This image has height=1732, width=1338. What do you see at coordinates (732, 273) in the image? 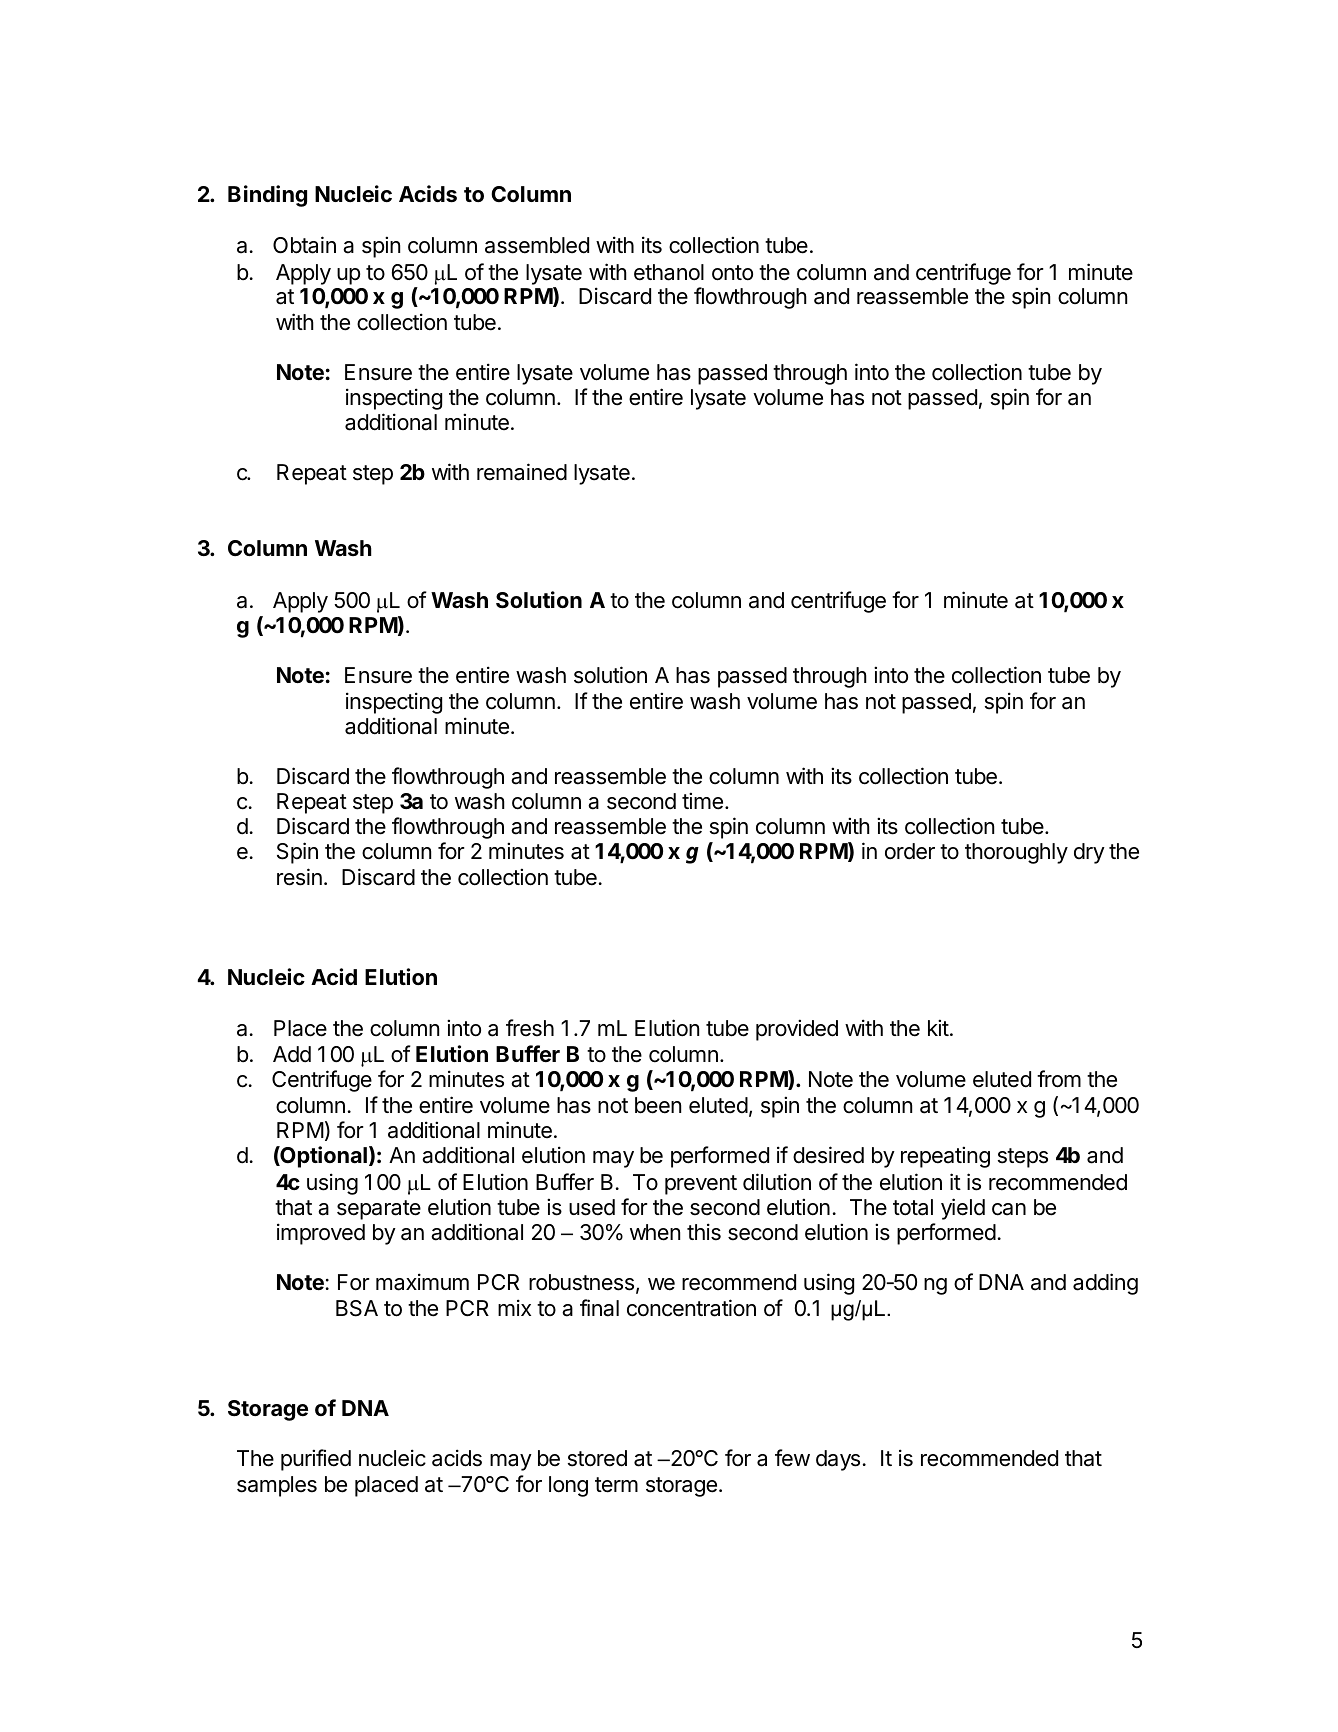
I see `onto` at bounding box center [732, 273].
